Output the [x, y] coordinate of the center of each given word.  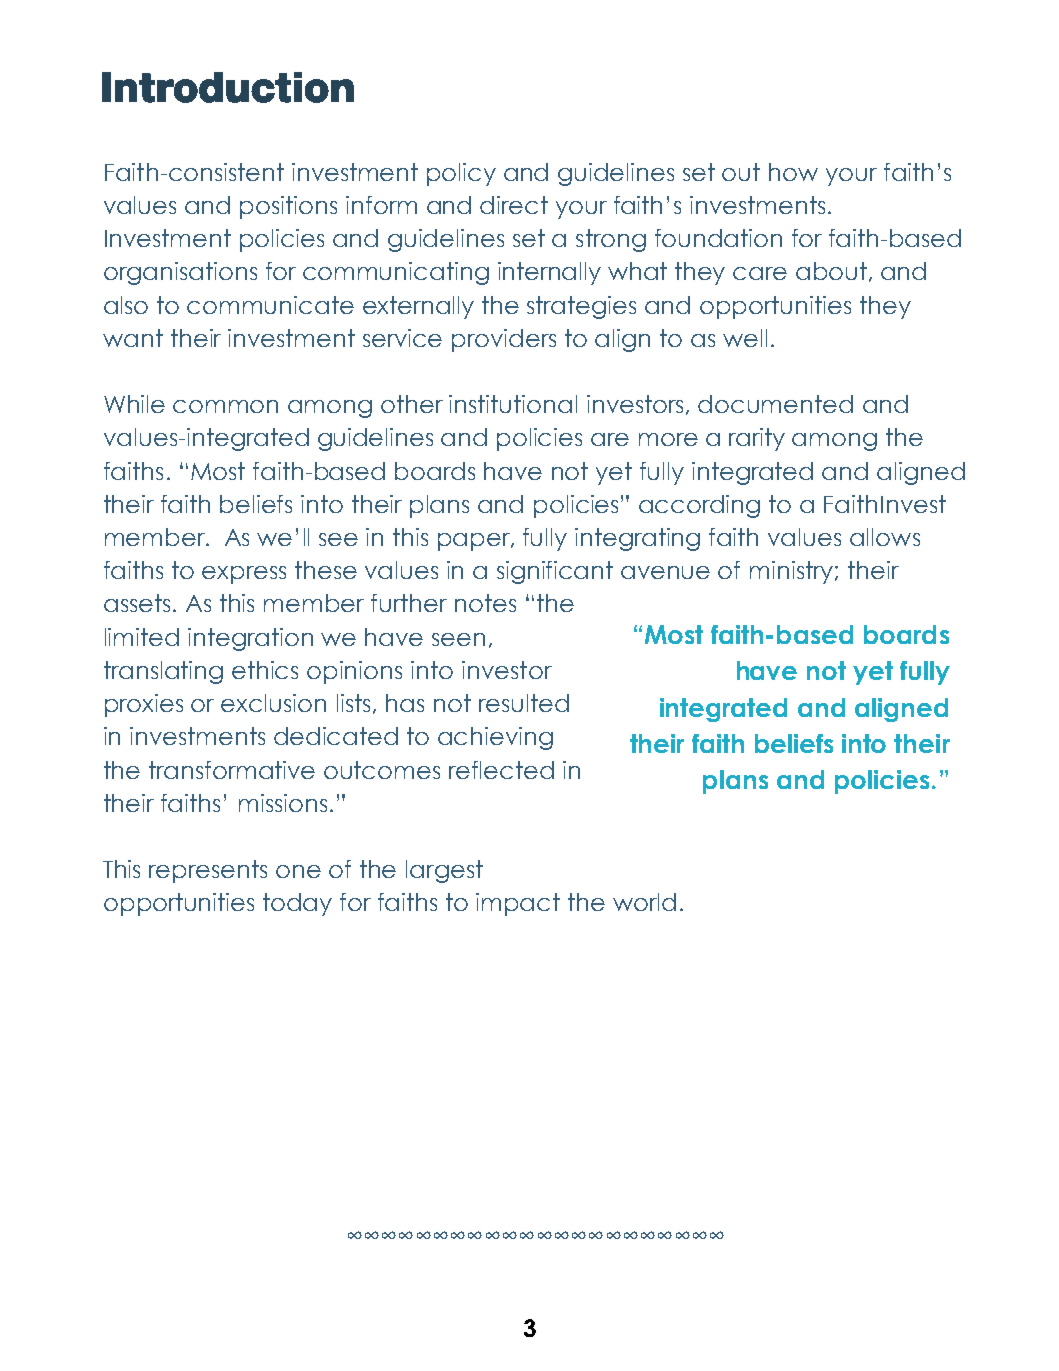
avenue [665, 572]
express [244, 575]
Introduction [228, 87]
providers [504, 340]
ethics [265, 670]
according [699, 506]
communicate [270, 305]
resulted [524, 703]
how [793, 172]
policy [461, 174]
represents [208, 871]
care [760, 273]
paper [475, 542]
